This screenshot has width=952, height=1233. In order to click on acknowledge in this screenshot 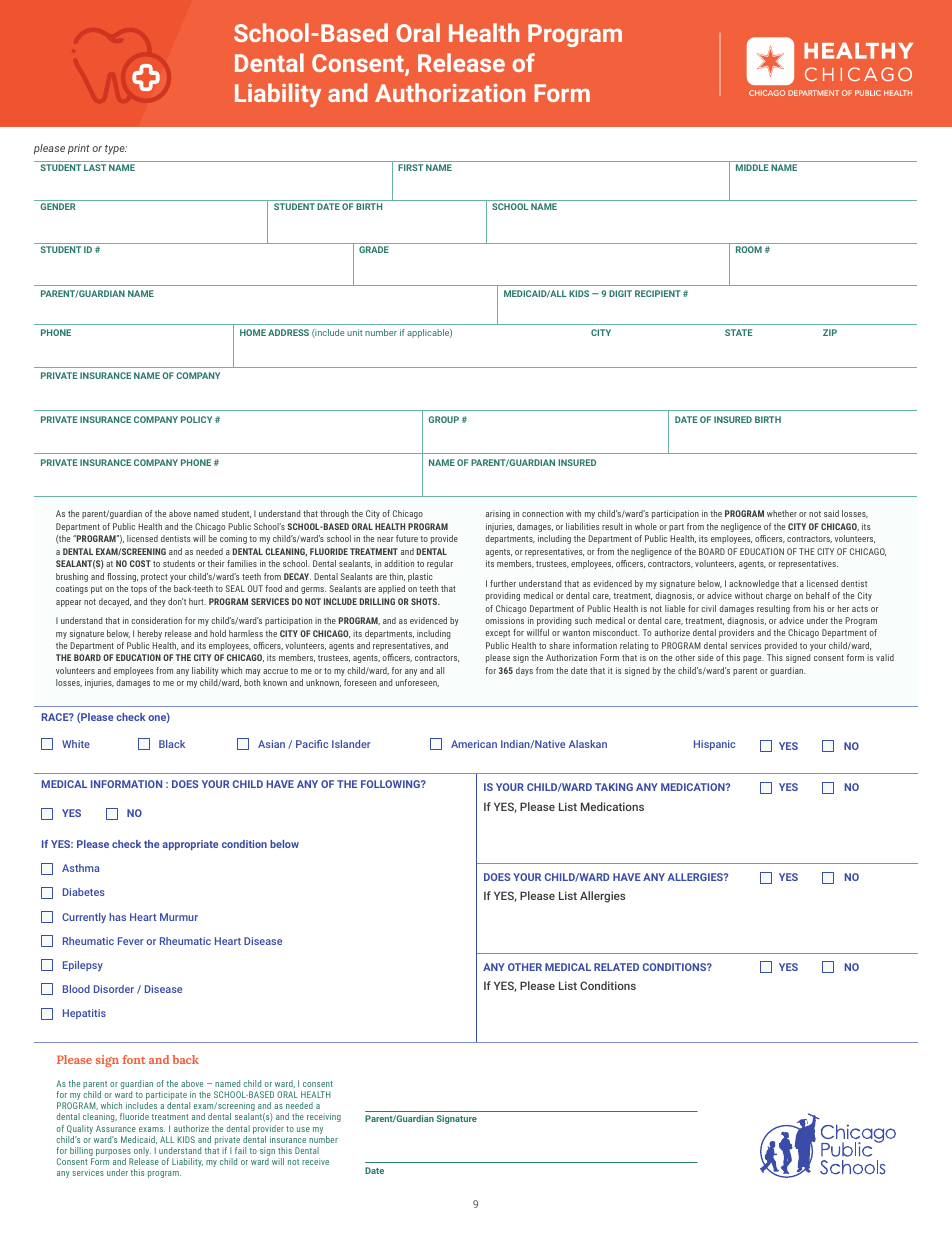, I will do `click(754, 584)`.
